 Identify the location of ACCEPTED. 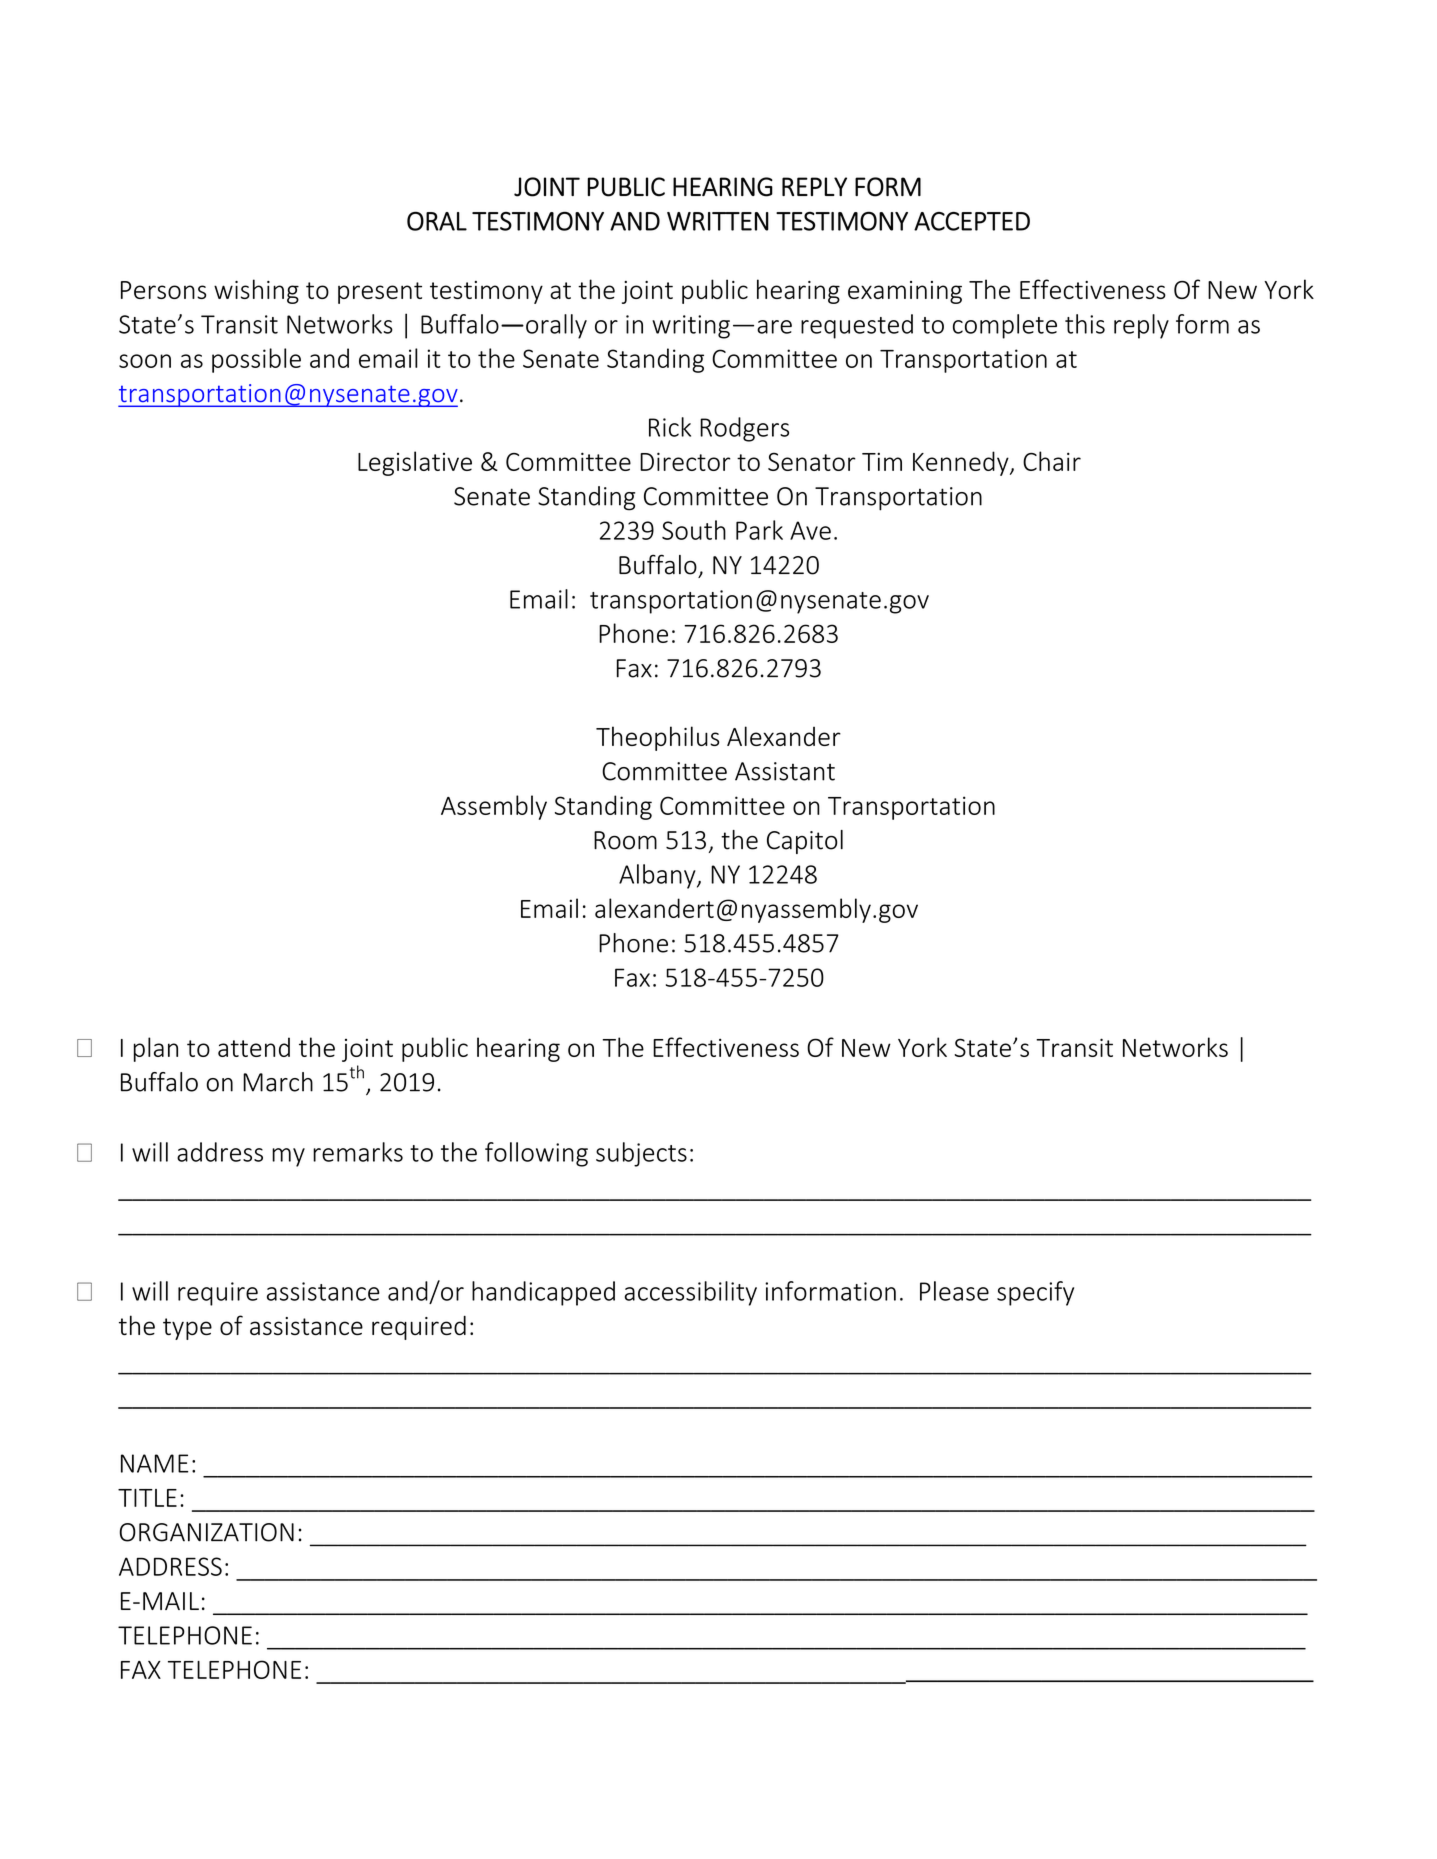
(972, 221).
